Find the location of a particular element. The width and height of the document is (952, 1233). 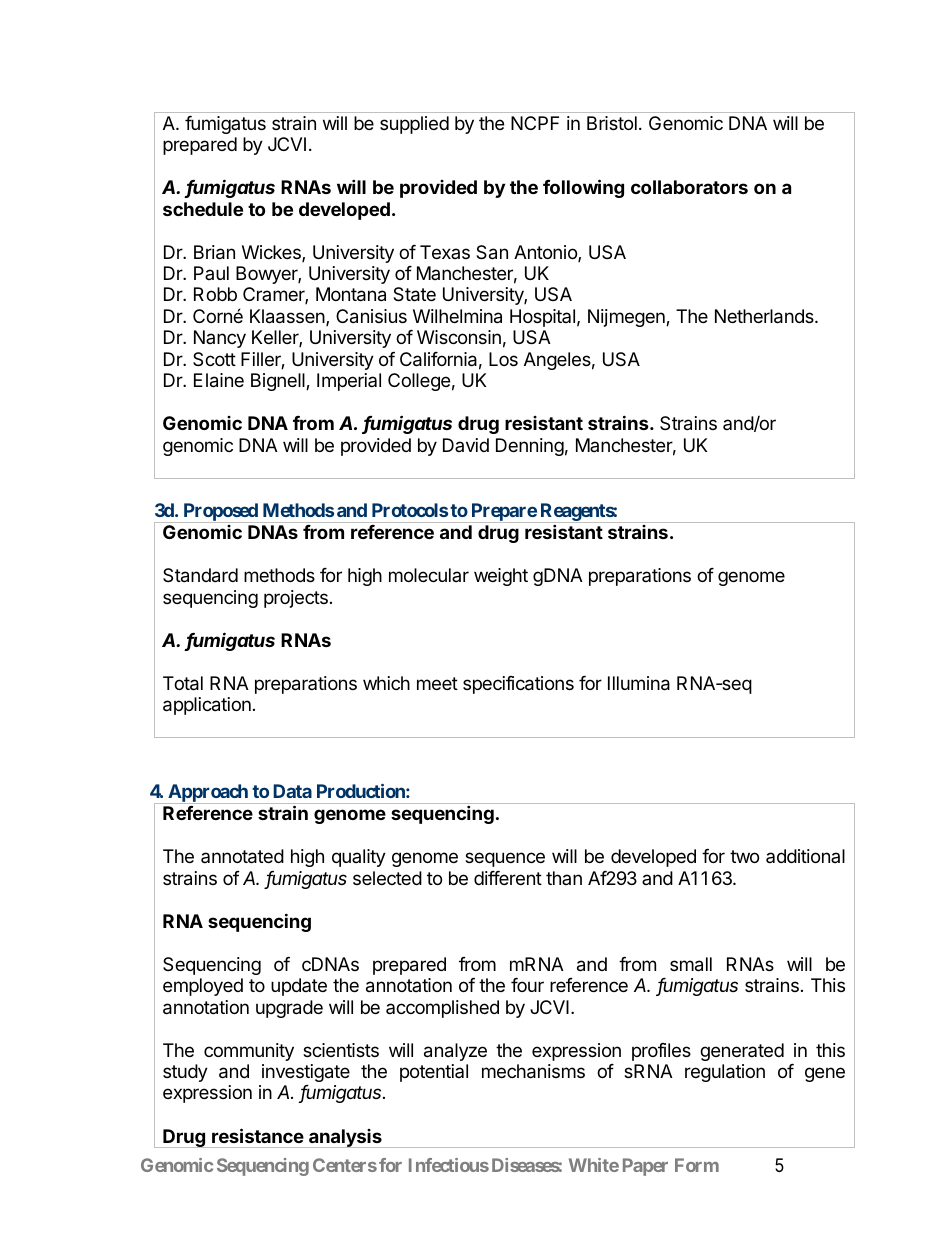

Elaine is located at coordinates (219, 380).
